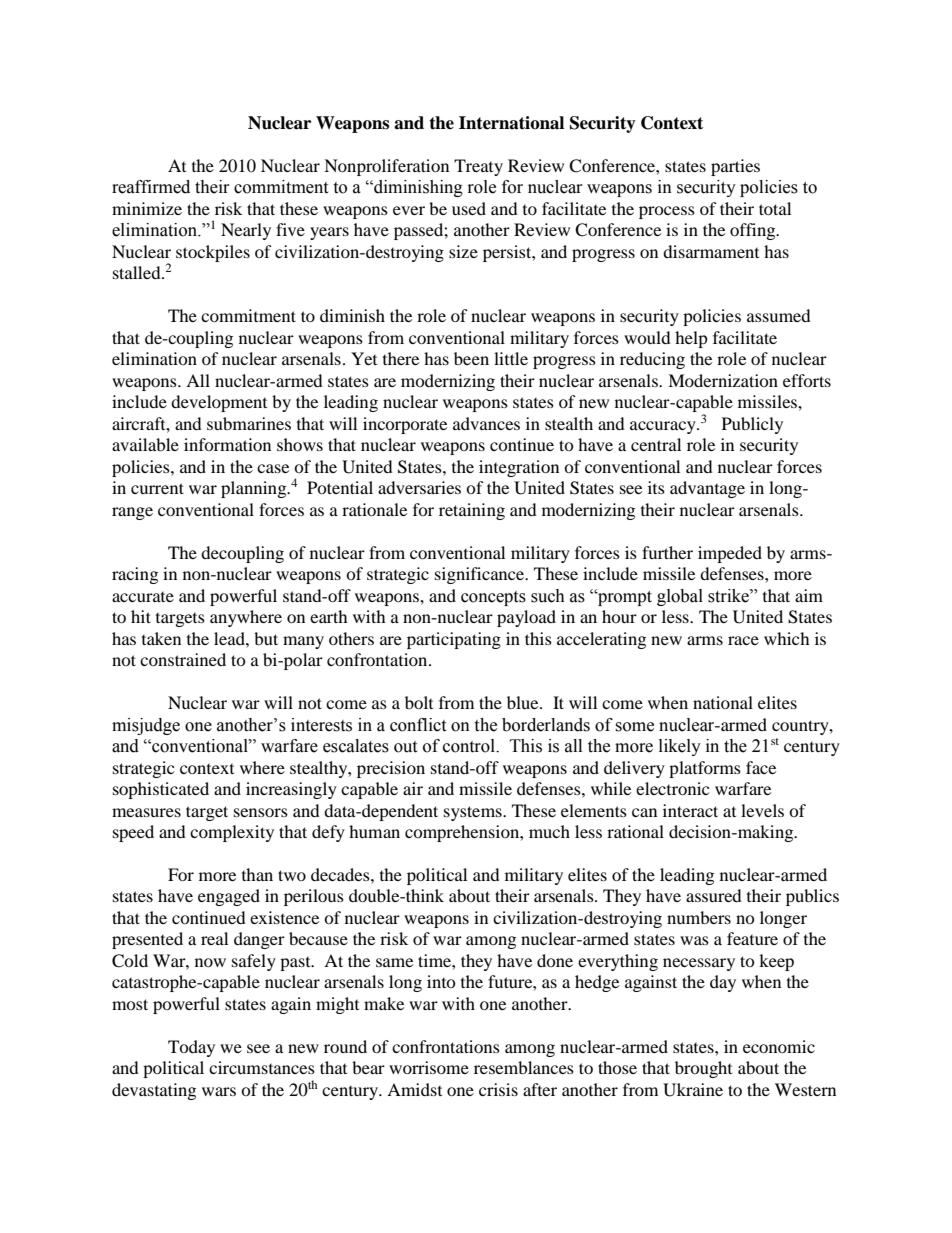 The width and height of the page is (952, 1233). Describe the element at coordinates (743, 640) in the page. I see `race` at that location.
